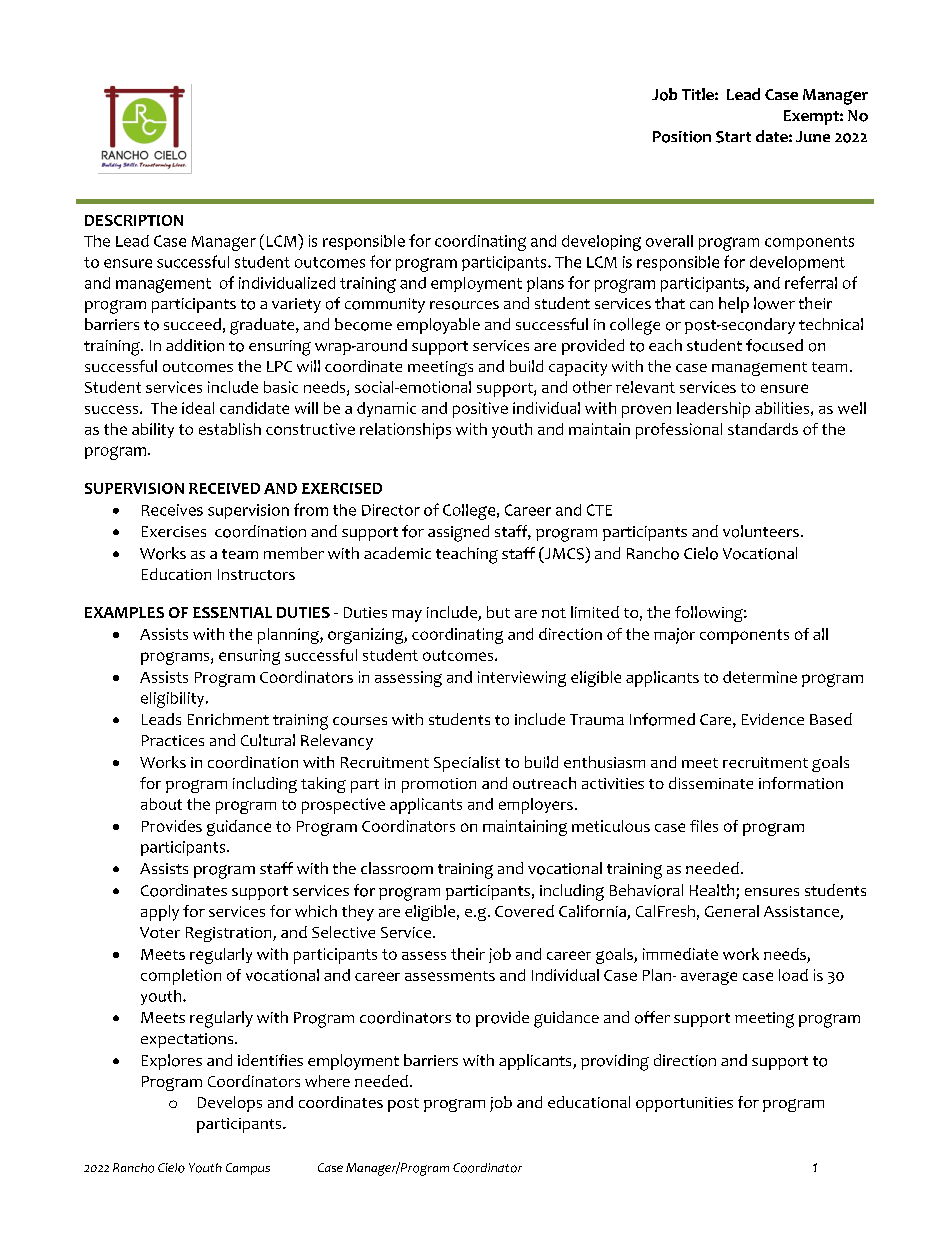 This image has width=952, height=1233. Describe the element at coordinates (763, 429) in the image. I see `standards` at that location.
